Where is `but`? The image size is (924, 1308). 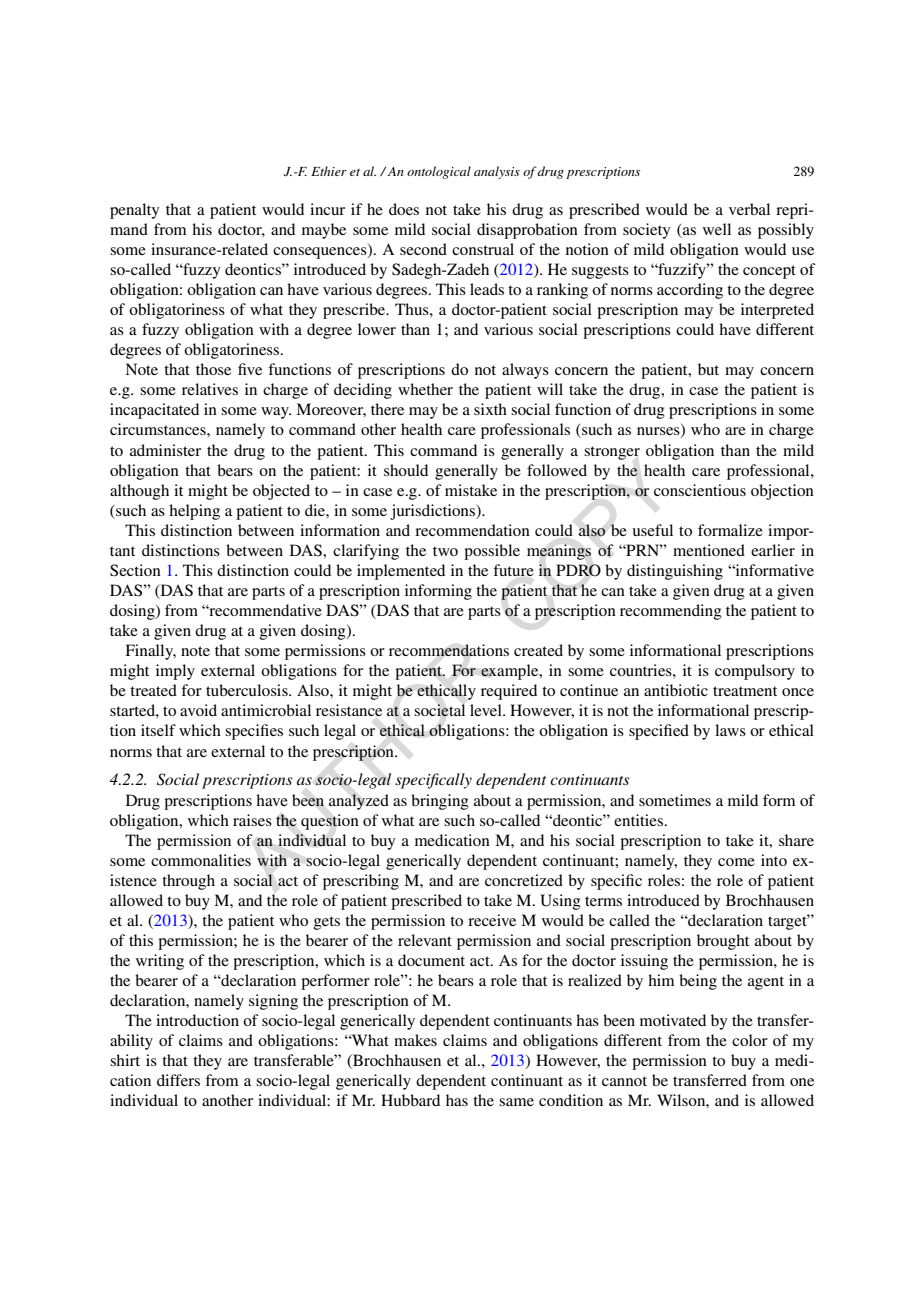 but is located at coordinates (708, 369).
